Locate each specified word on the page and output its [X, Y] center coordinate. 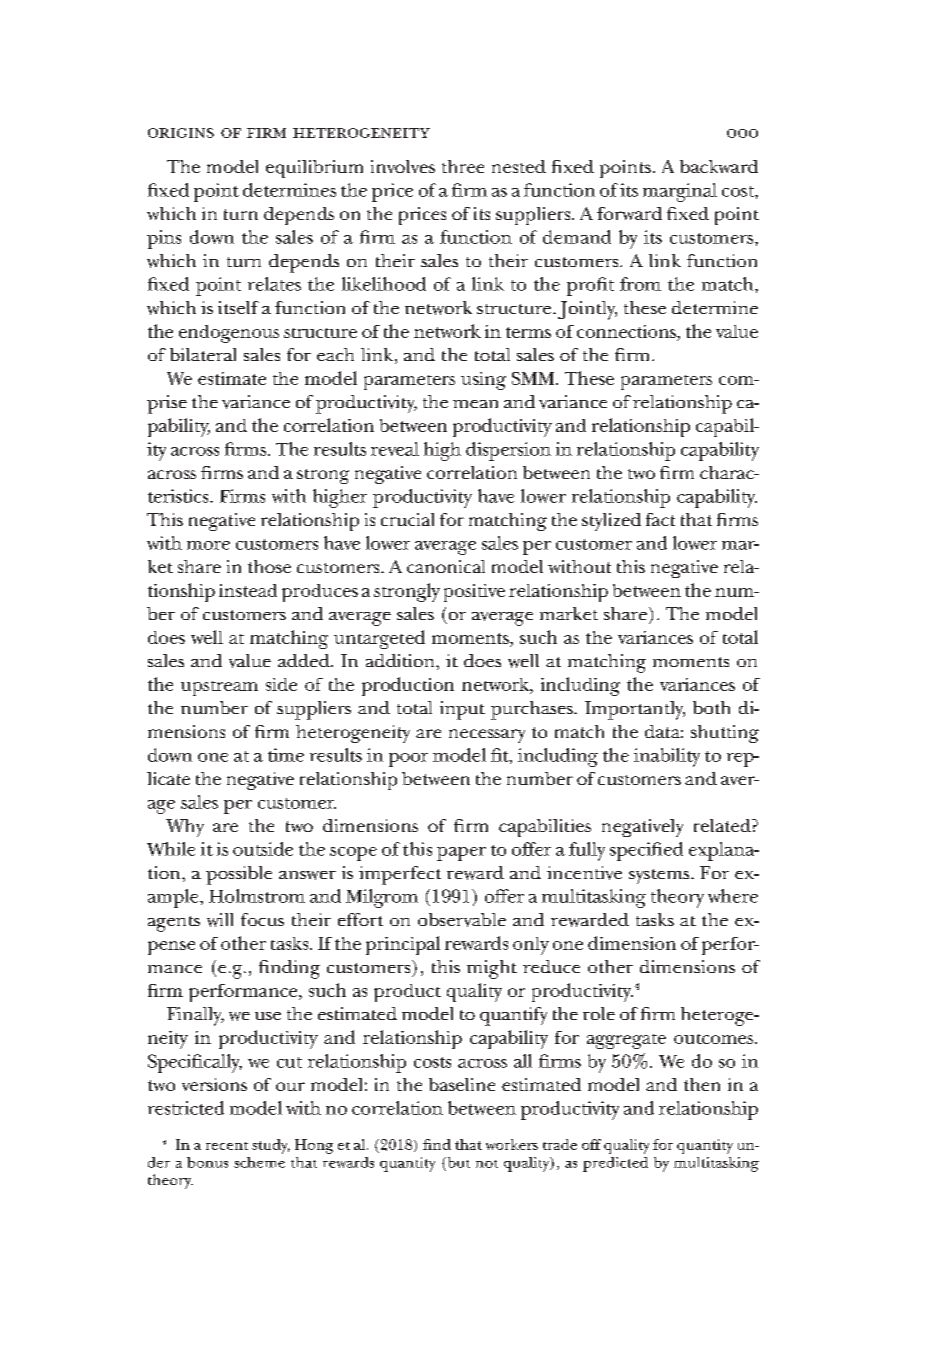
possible [239, 875]
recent [227, 1146]
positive [474, 593]
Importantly [635, 710]
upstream [219, 688]
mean [475, 404]
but [457, 1162]
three [463, 166]
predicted [615, 1164]
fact [660, 519]
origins [181, 133]
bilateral [203, 354]
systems [660, 876]
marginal [680, 192]
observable [462, 920]
